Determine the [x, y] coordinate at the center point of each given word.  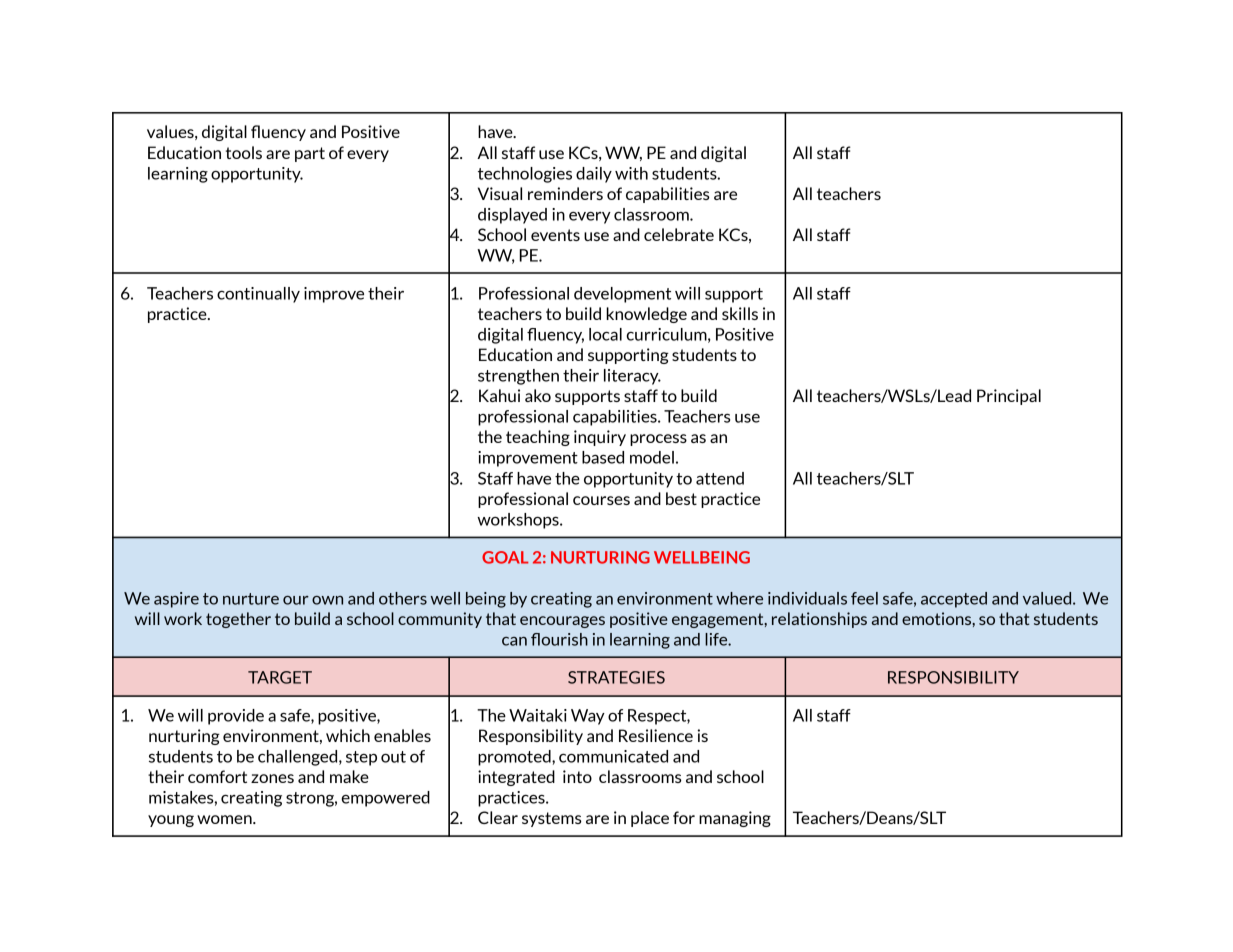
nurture [251, 599]
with [631, 173]
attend [720, 478]
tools [244, 152]
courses [601, 500]
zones [272, 778]
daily [594, 175]
